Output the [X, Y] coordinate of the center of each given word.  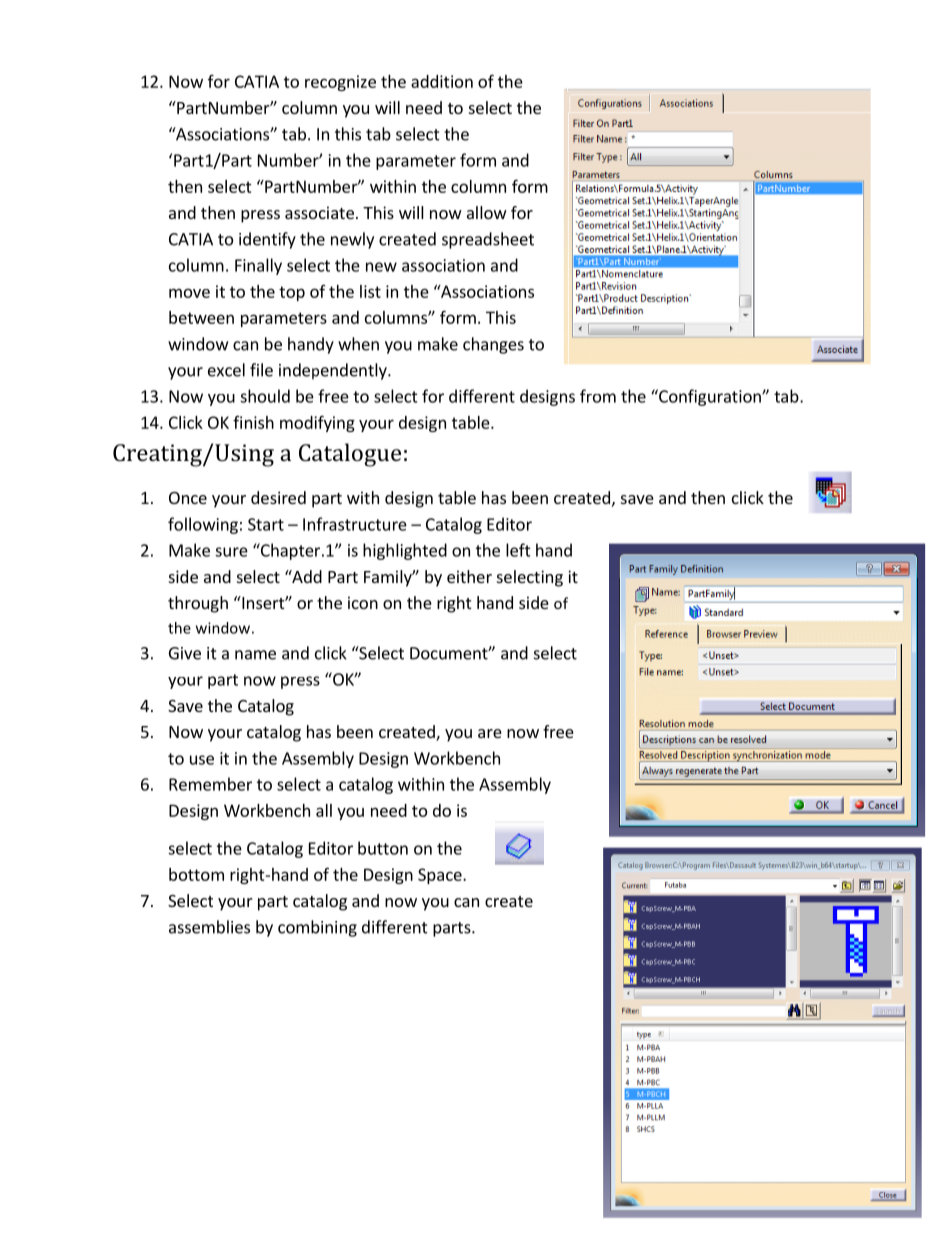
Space [441, 876]
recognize [340, 83]
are [490, 733]
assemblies [209, 927]
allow [487, 212]
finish [253, 422]
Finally [258, 266]
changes [493, 345]
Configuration [710, 397]
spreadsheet [488, 240]
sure [231, 552]
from [598, 396]
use [202, 760]
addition [442, 81]
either [469, 576]
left [518, 550]
